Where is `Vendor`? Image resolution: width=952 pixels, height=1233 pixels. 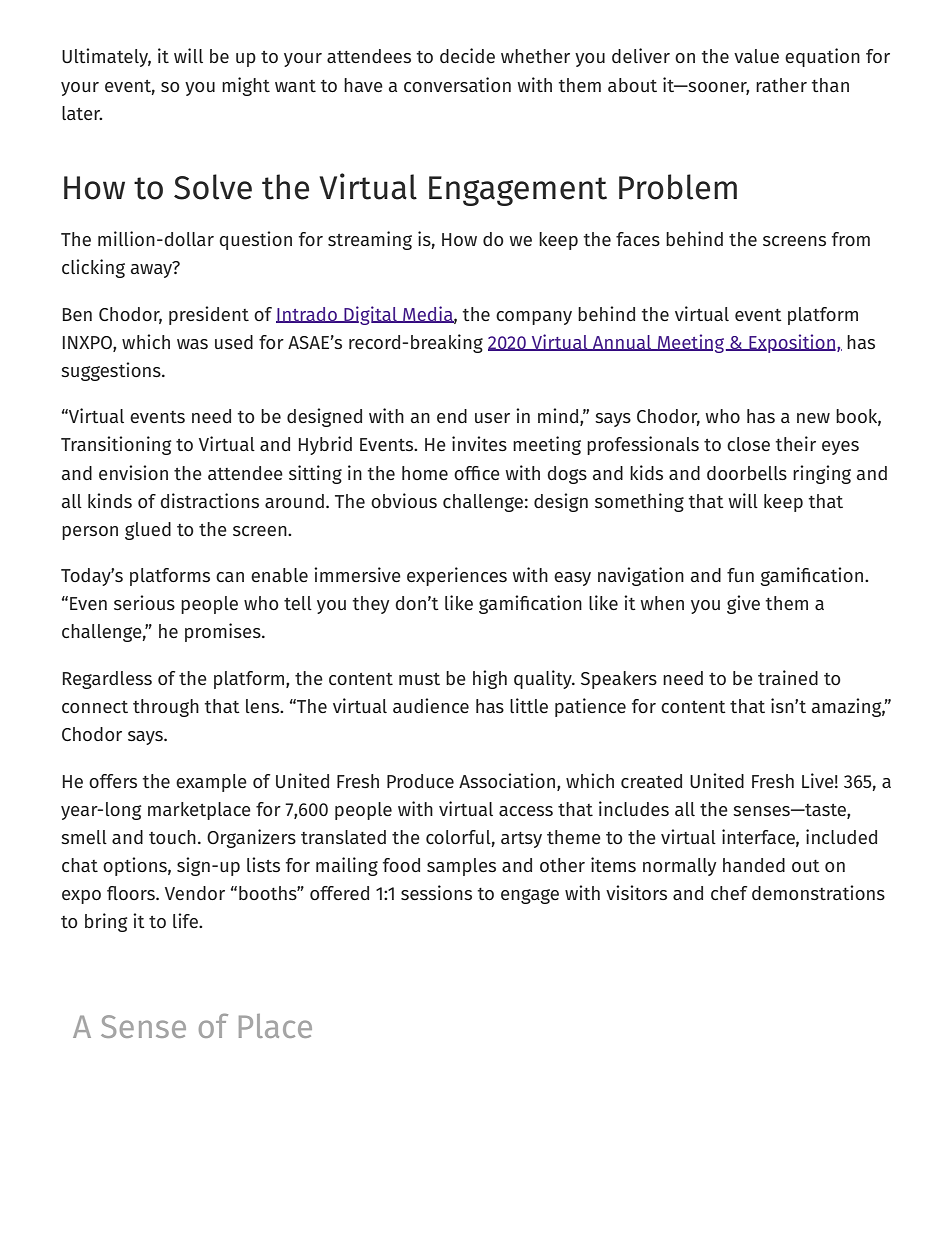
Vendor is located at coordinates (195, 893).
